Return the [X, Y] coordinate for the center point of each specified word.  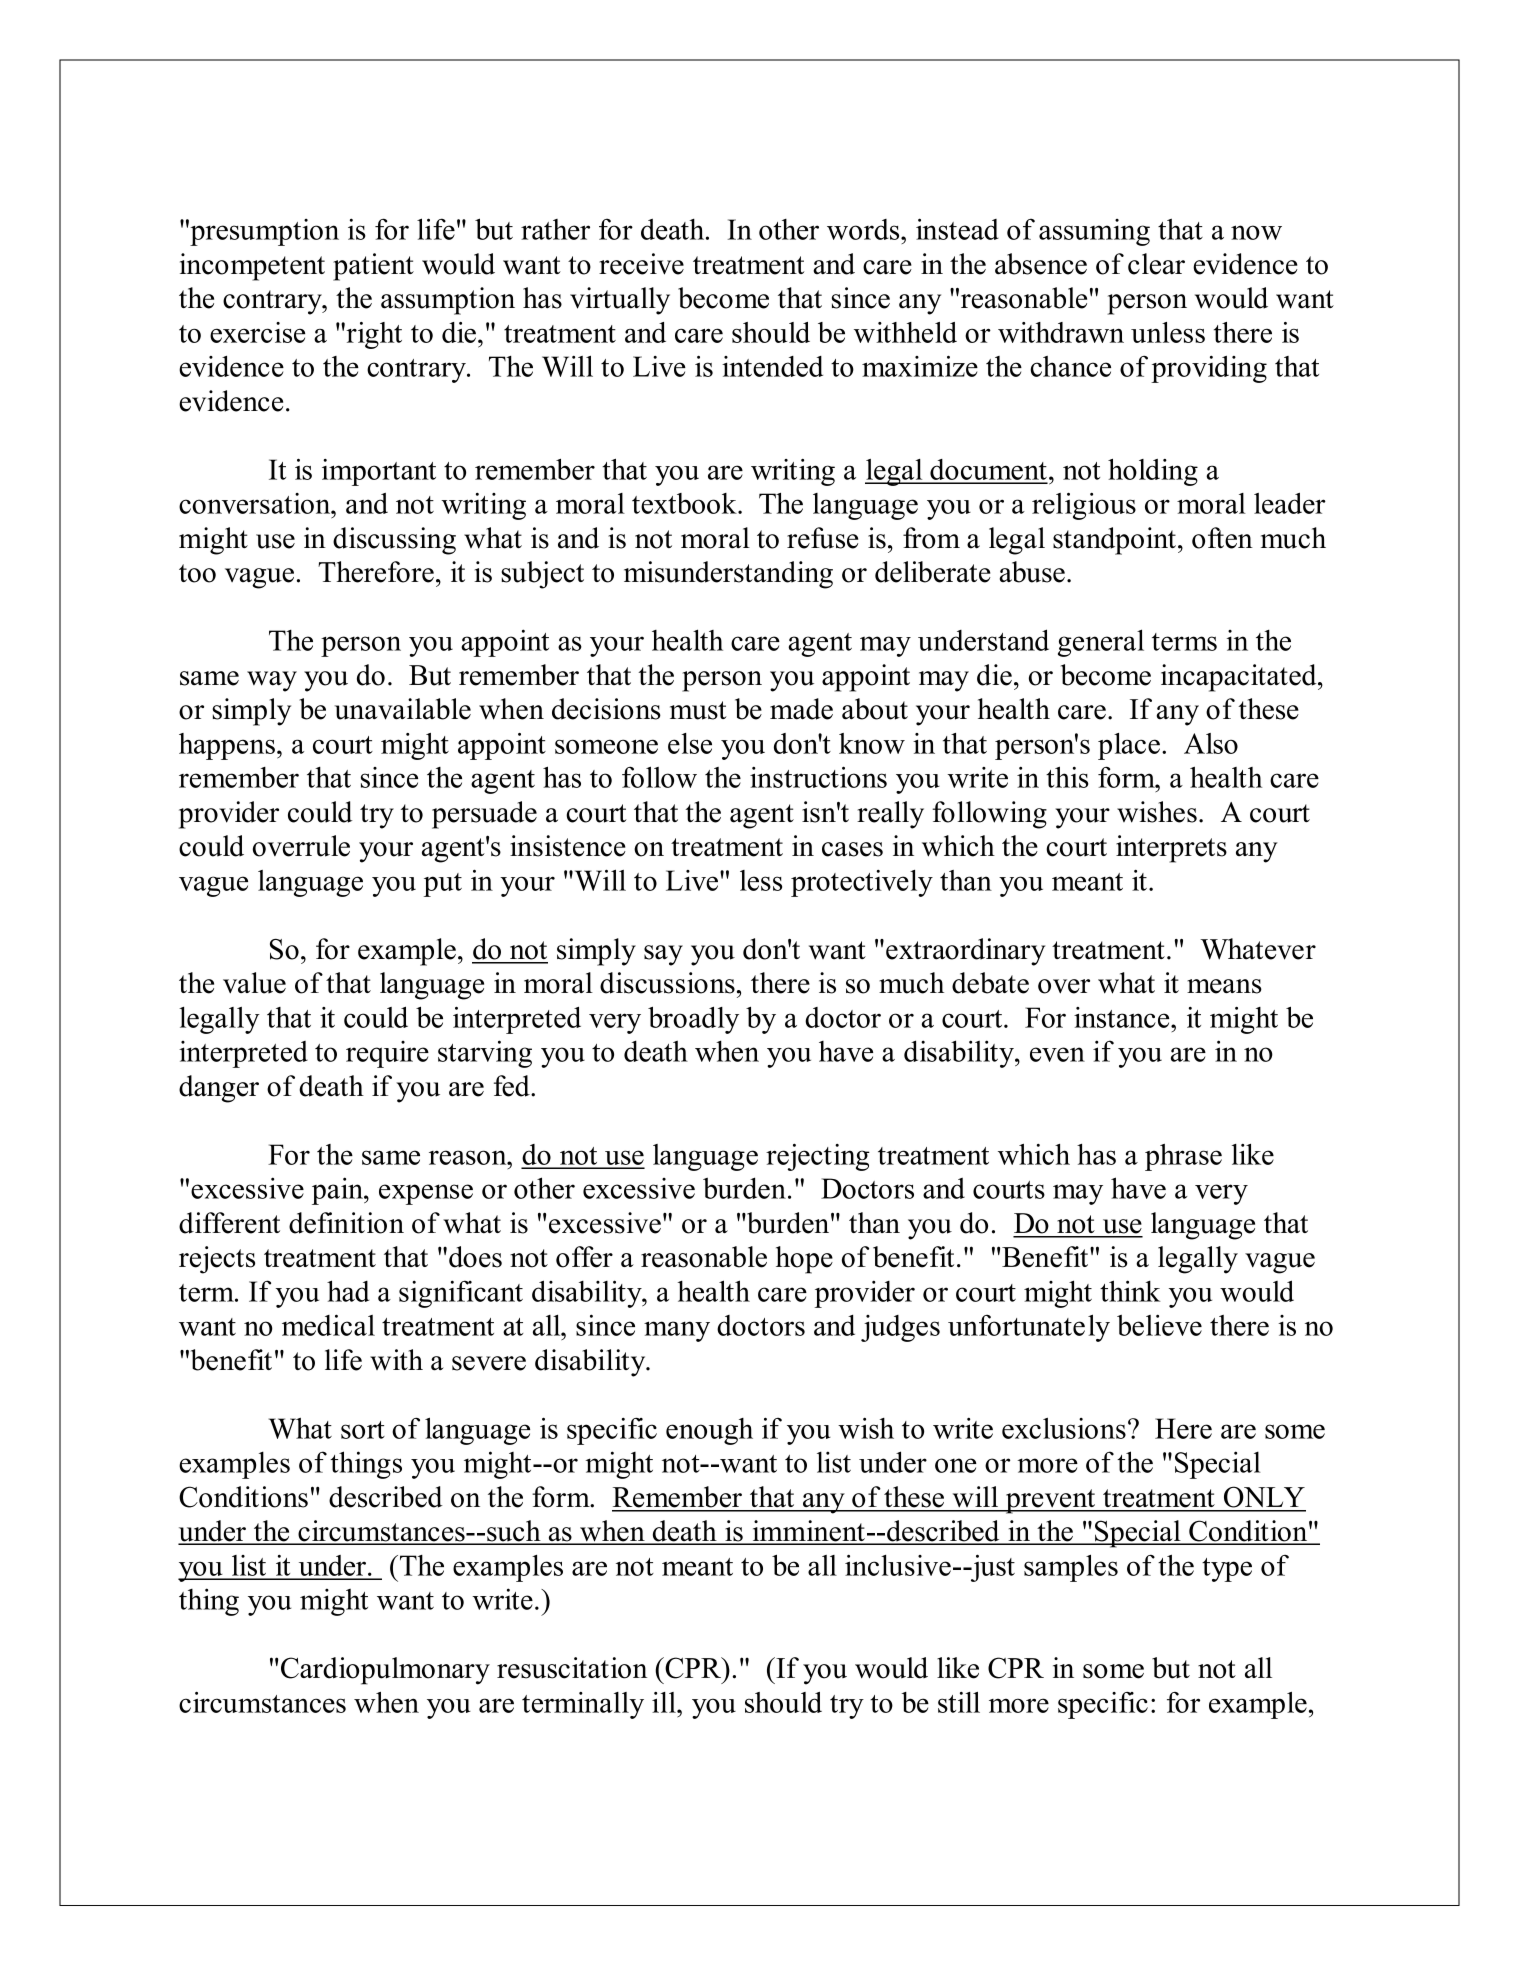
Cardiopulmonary [385, 1671]
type [1227, 1570]
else [690, 743]
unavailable [403, 709]
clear [1156, 264]
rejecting [818, 1157]
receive [641, 264]
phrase [1183, 1157]
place [1129, 746]
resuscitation [572, 1668]
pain [338, 1191]
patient [373, 267]
